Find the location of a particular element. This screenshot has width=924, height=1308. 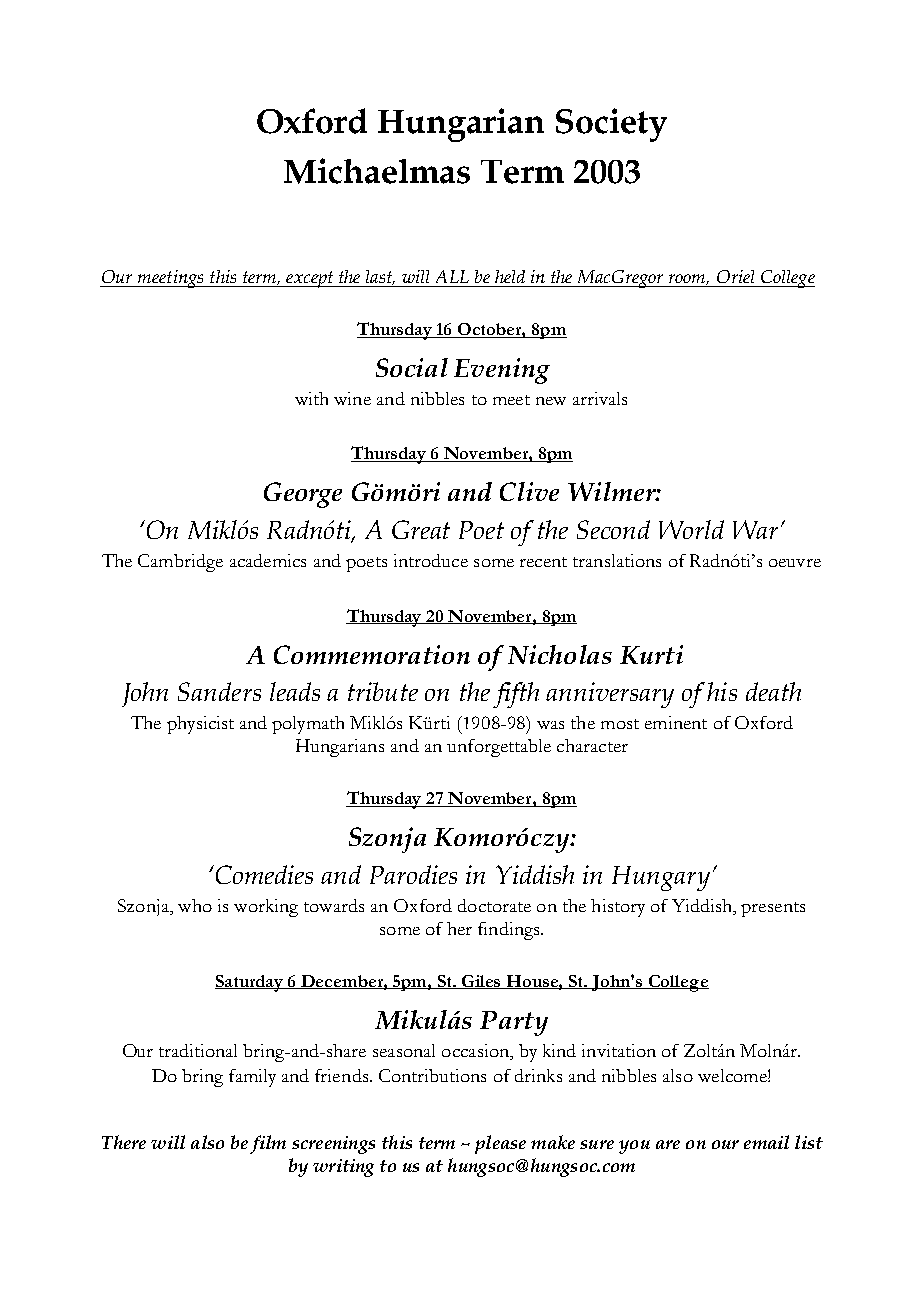

with is located at coordinates (311, 398).
